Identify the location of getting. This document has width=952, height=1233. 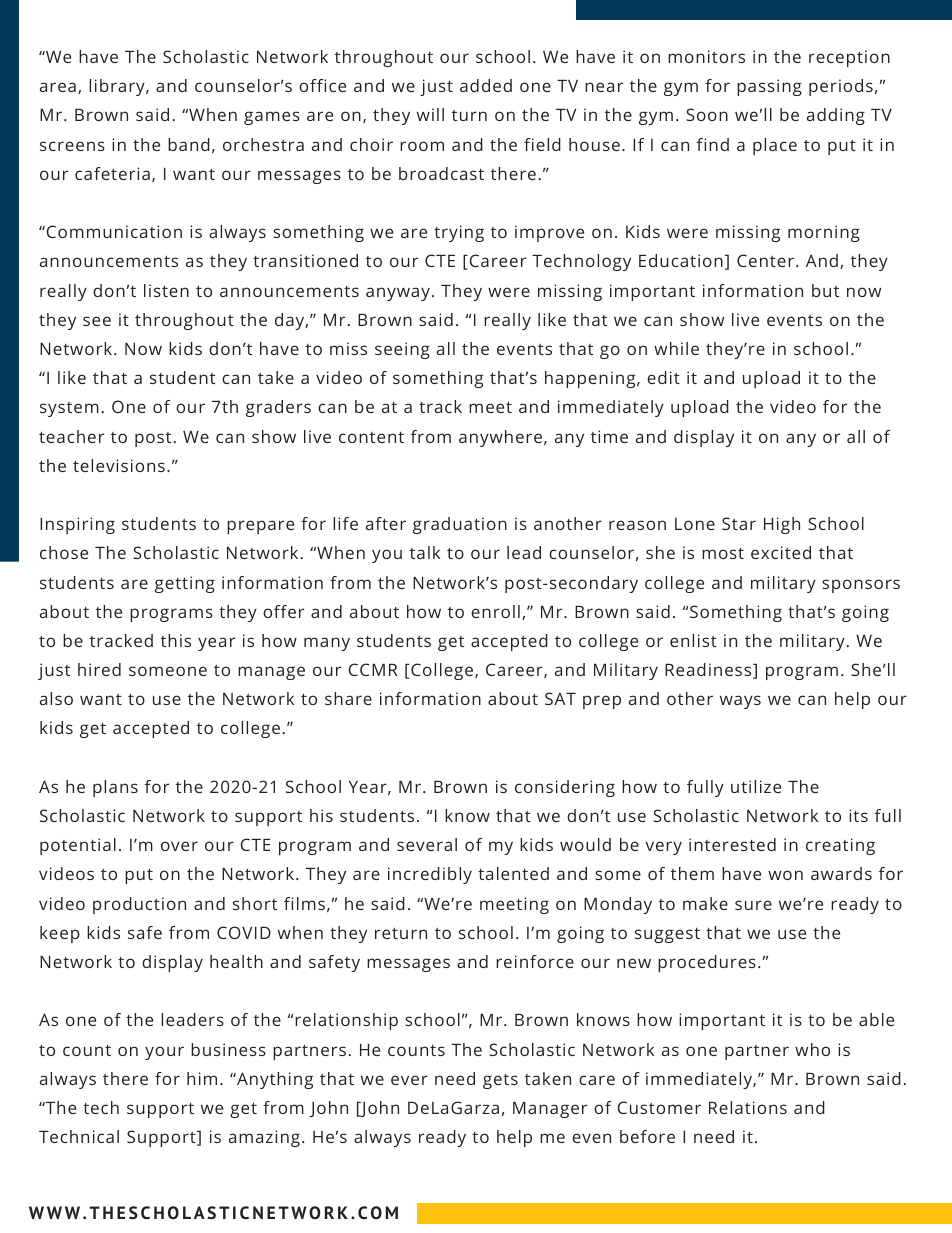
(185, 584).
